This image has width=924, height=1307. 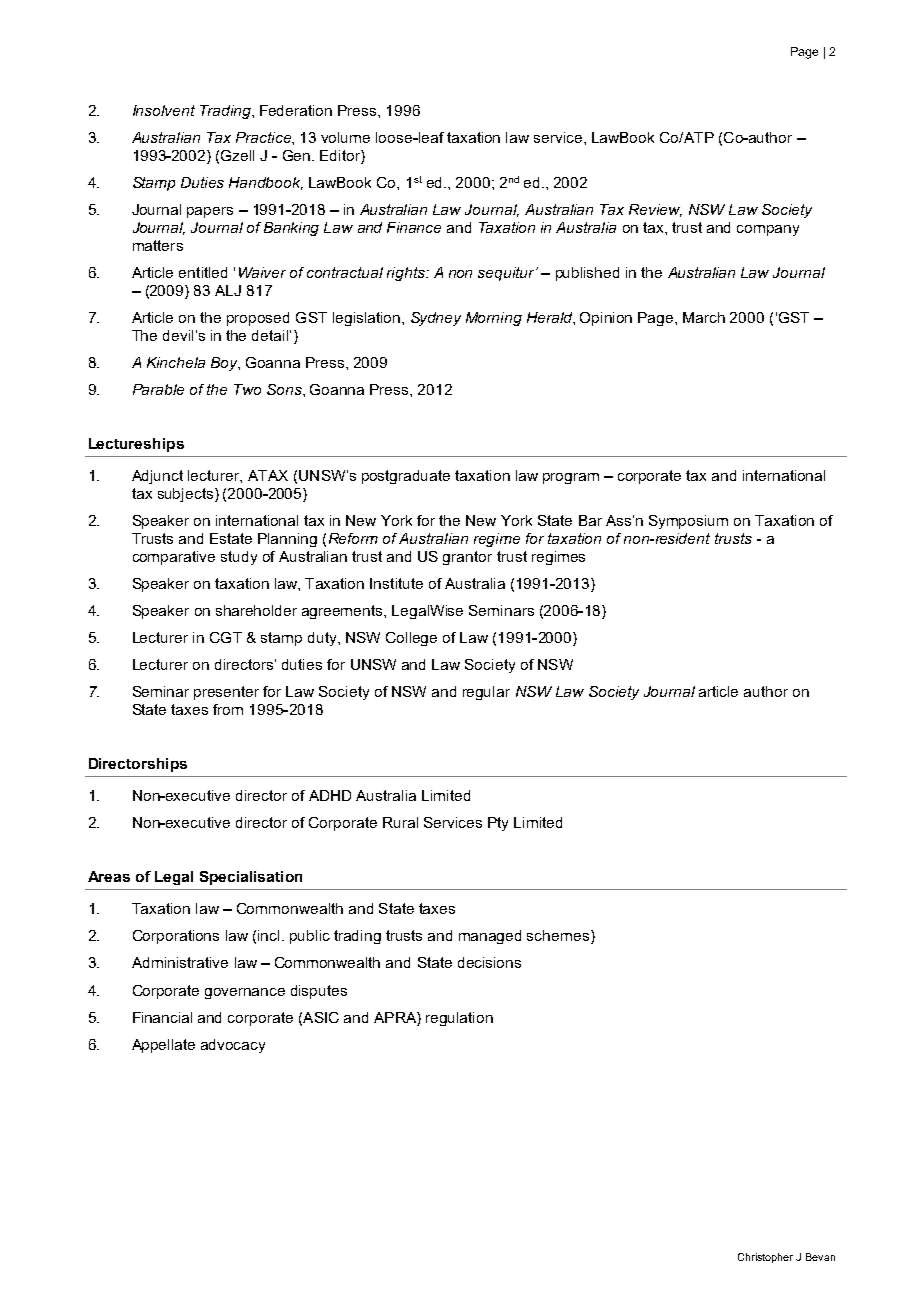 I want to click on Christopher, so click(x=765, y=1258).
